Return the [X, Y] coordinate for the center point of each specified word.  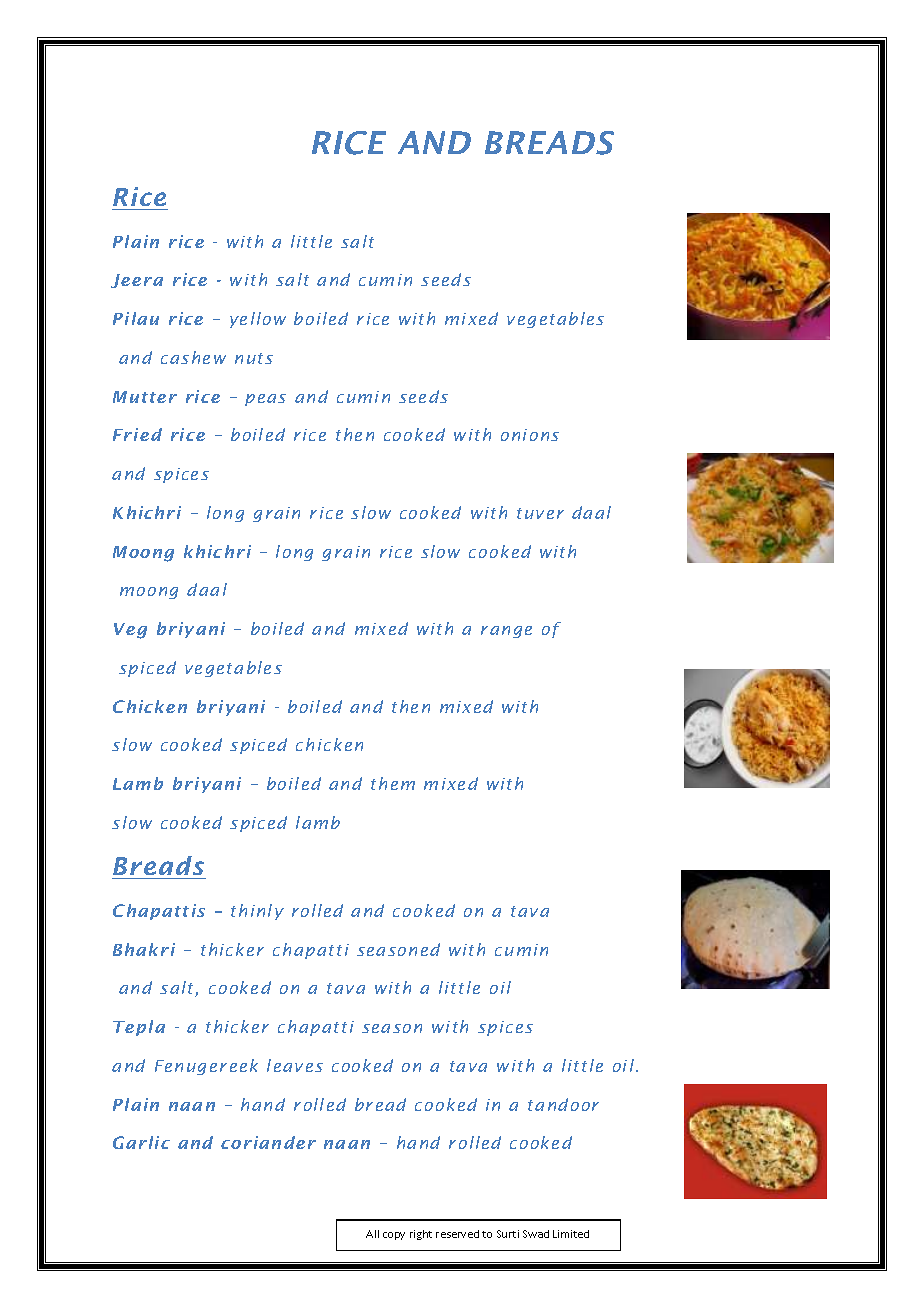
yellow [258, 320]
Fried [137, 434]
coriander [268, 1142]
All [372, 1234]
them [393, 783]
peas [265, 400]
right [421, 1235]
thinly [257, 912]
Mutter [145, 397]
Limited [571, 1234]
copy [394, 1236]
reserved [457, 1234]
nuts [254, 358]
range [506, 632]
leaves [295, 1065]
